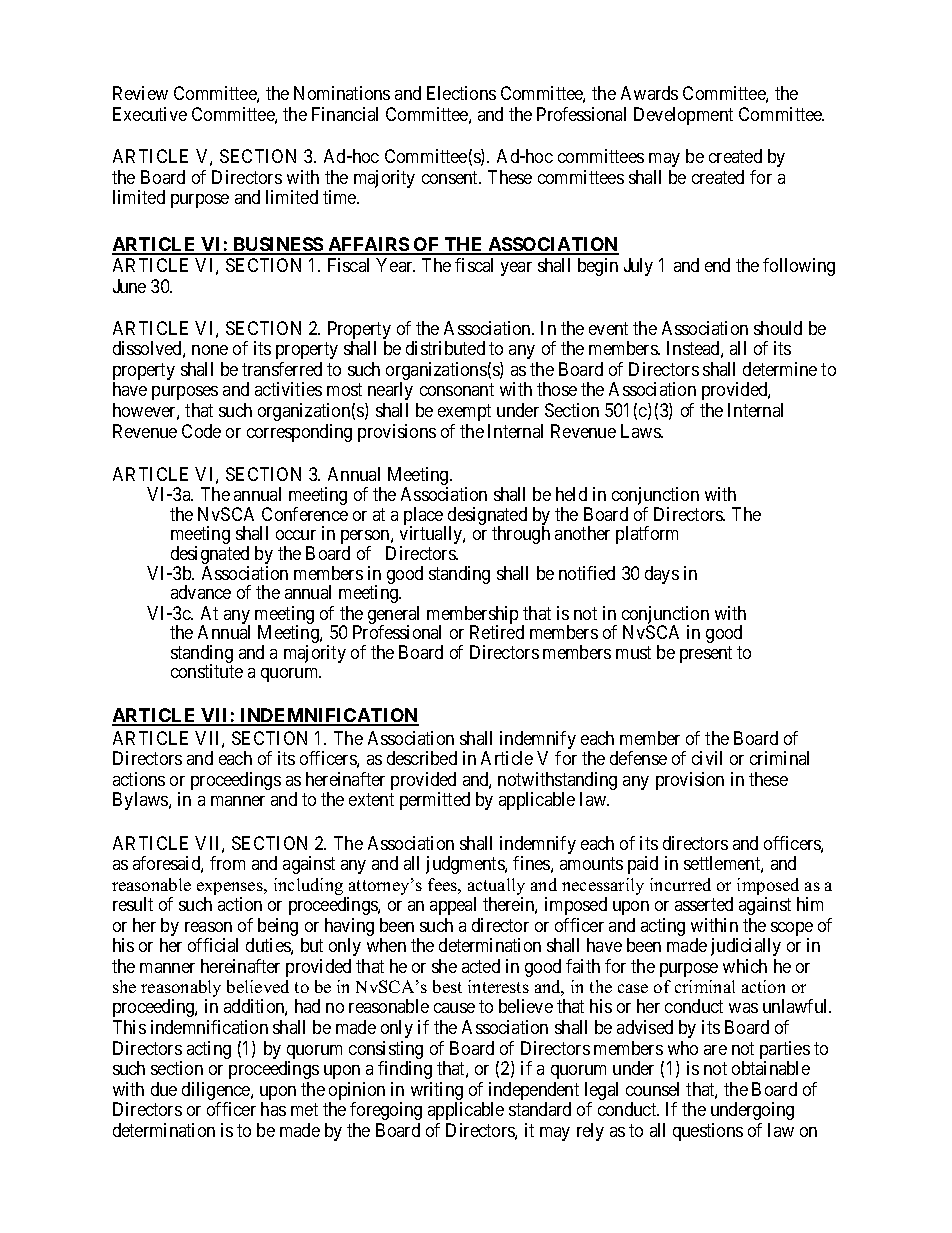 This screenshot has height=1233, width=952. I want to click on Development, so click(683, 116).
